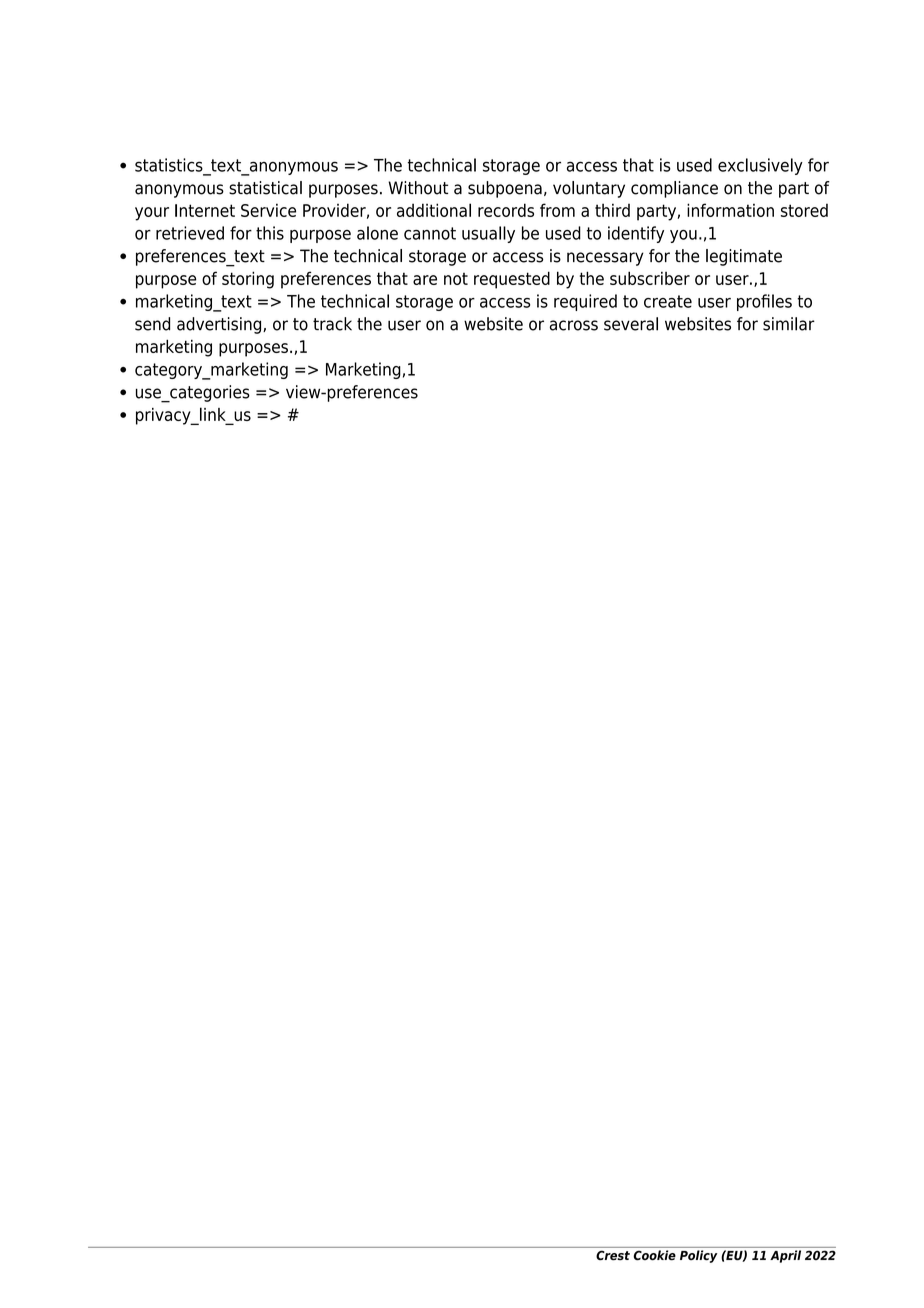 The width and height of the document is (924, 1308). Describe the element at coordinates (789, 324) in the document. I see `similar` at that location.
